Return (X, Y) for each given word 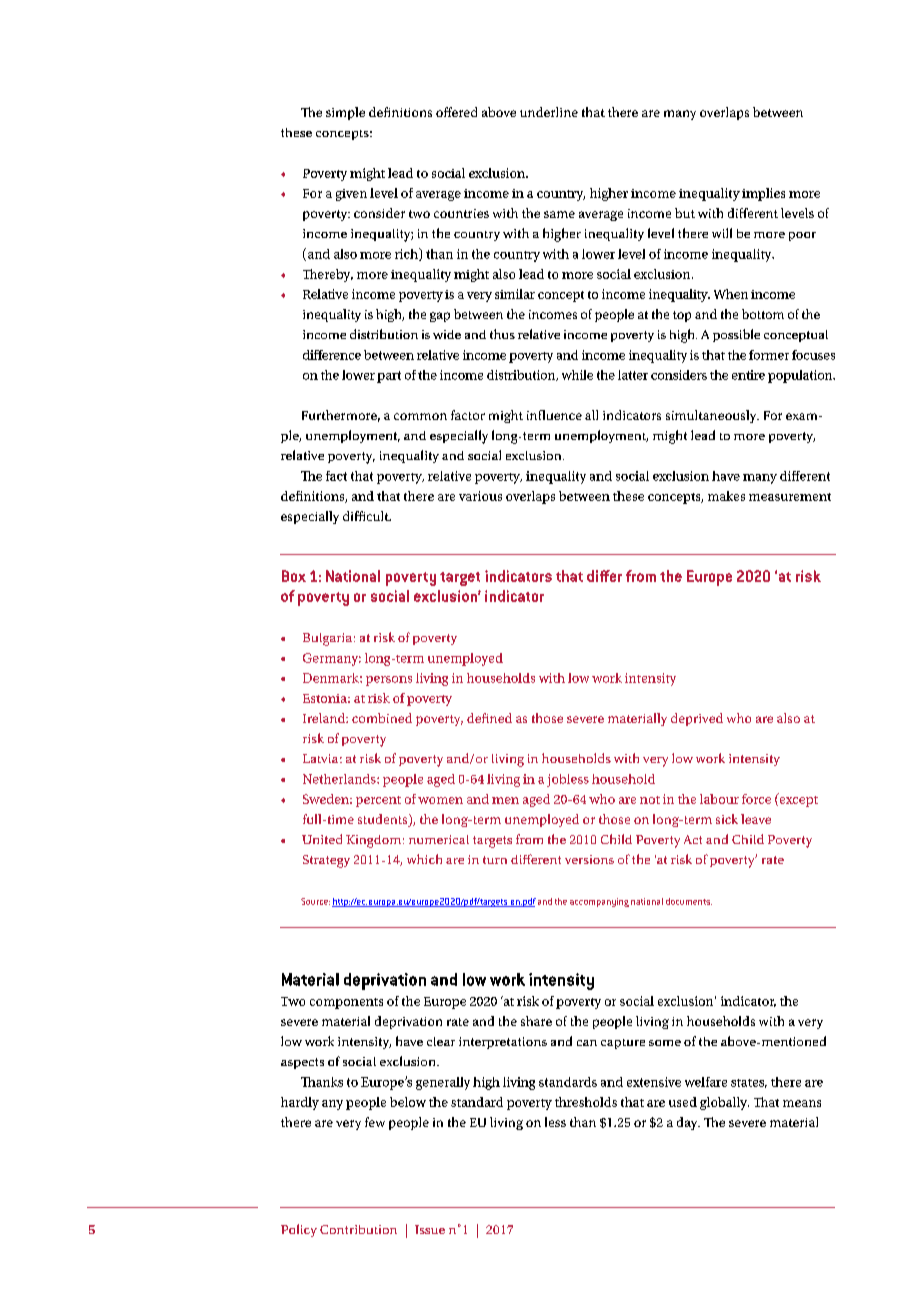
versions (589, 859)
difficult (367, 516)
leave (756, 819)
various (480, 496)
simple (345, 113)
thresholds (586, 1102)
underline (549, 112)
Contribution (358, 1229)
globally (724, 1103)
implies (763, 194)
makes (726, 496)
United (322, 839)
